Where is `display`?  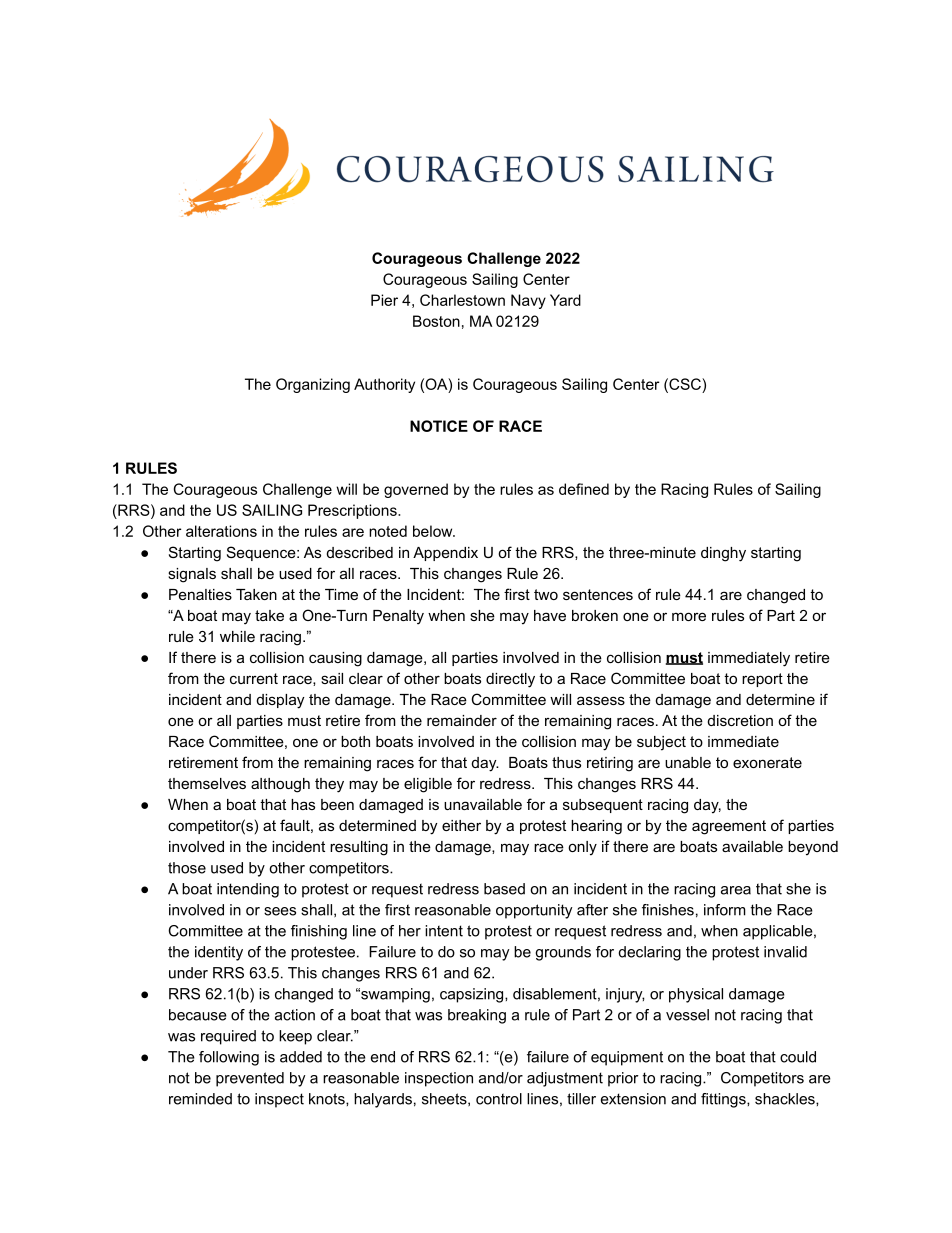
display is located at coordinates (280, 701).
